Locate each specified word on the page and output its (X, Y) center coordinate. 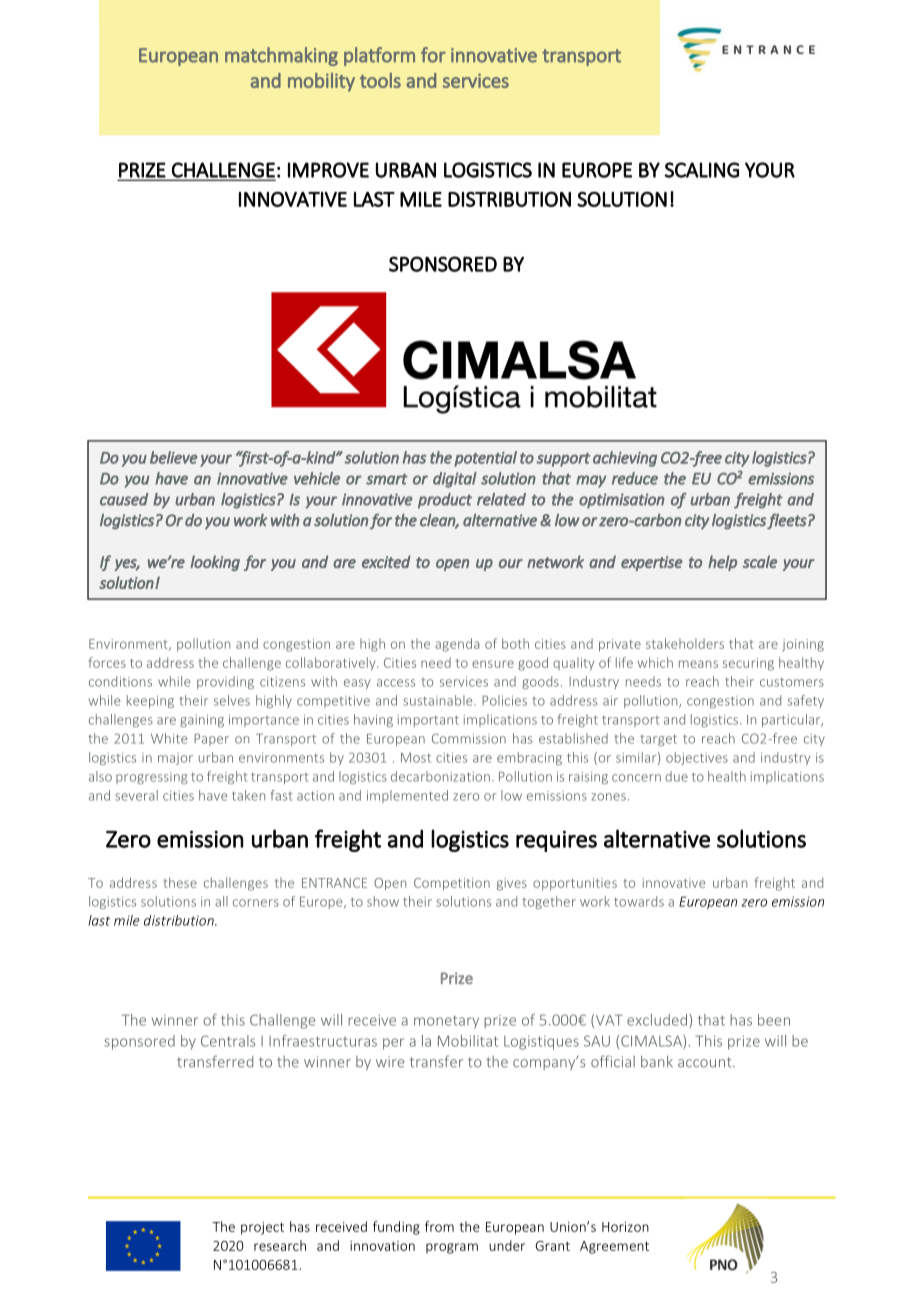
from (439, 1226)
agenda (457, 645)
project (262, 1228)
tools (380, 80)
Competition (452, 884)
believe (174, 457)
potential (485, 459)
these (180, 882)
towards (639, 901)
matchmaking (281, 56)
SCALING (702, 170)
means (698, 664)
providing (225, 682)
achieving (625, 459)
